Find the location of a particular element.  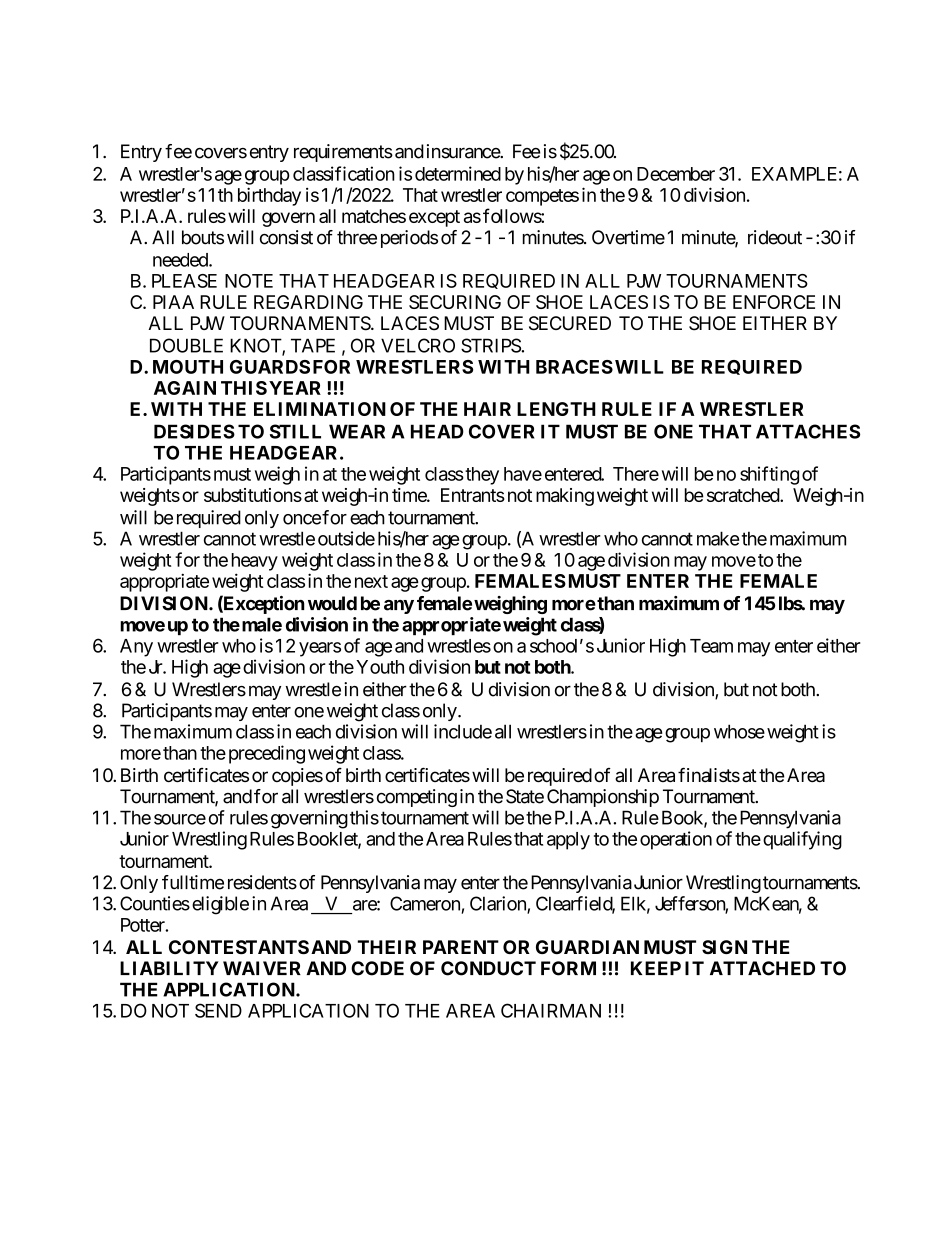

WAIVER is located at coordinates (262, 968).
